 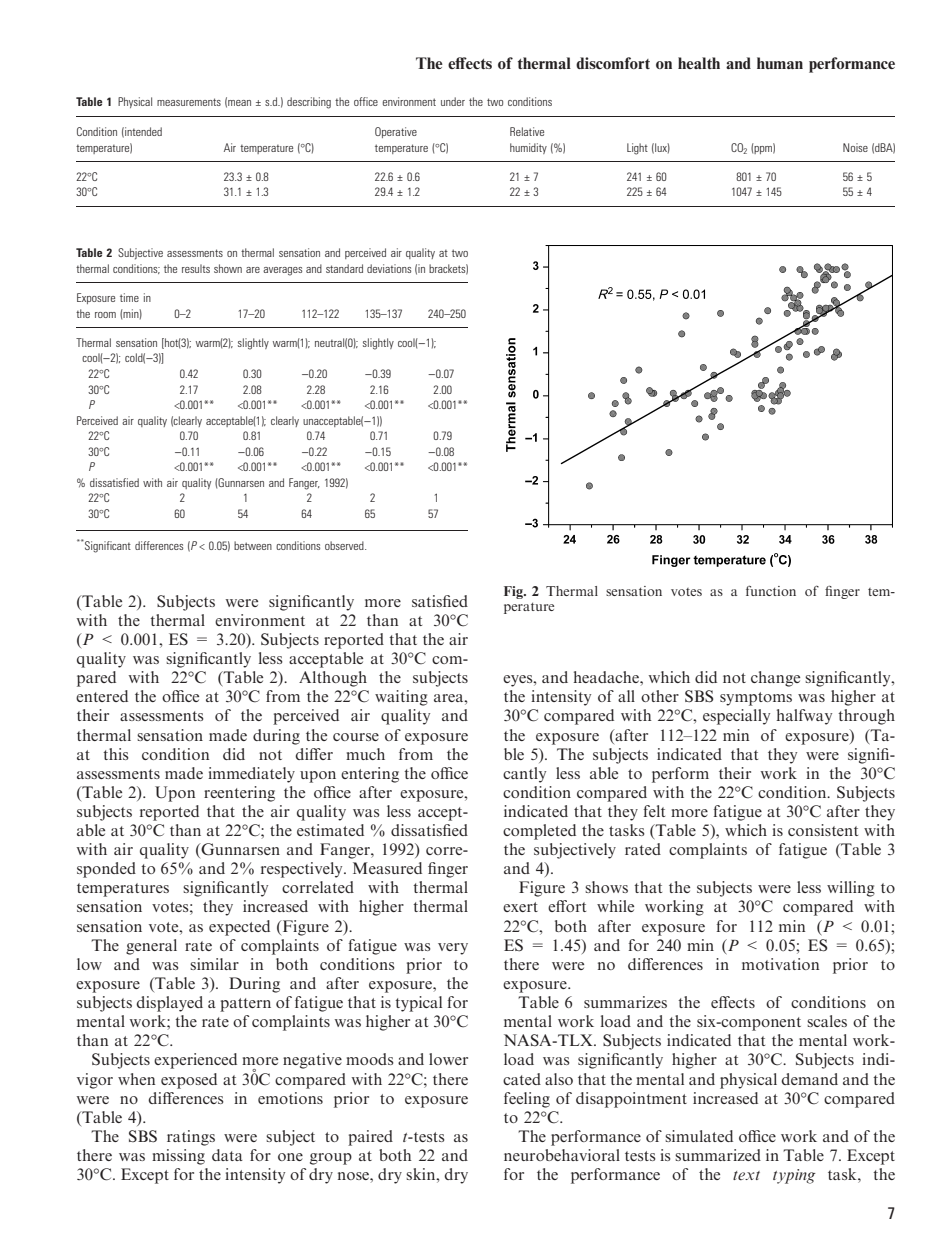 I want to click on observed, so click(x=345, y=545).
